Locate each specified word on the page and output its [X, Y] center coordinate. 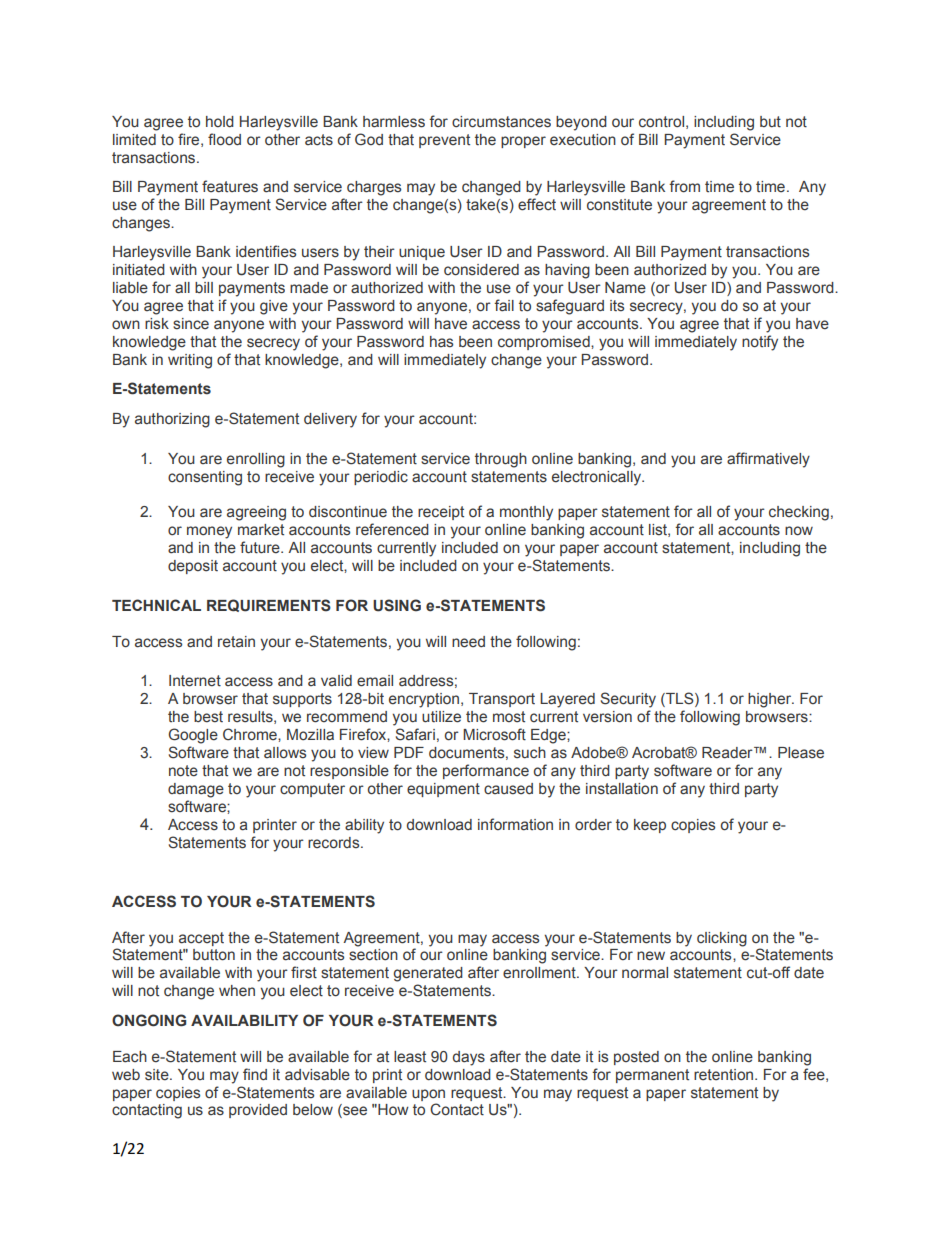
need [468, 642]
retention [725, 1075]
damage [196, 790]
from [684, 186]
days [469, 1058]
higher [771, 700]
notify [760, 343]
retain [236, 642]
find [255, 1074]
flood [224, 139]
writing [190, 361]
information [515, 824]
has [441, 342]
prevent [444, 141]
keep [650, 826]
